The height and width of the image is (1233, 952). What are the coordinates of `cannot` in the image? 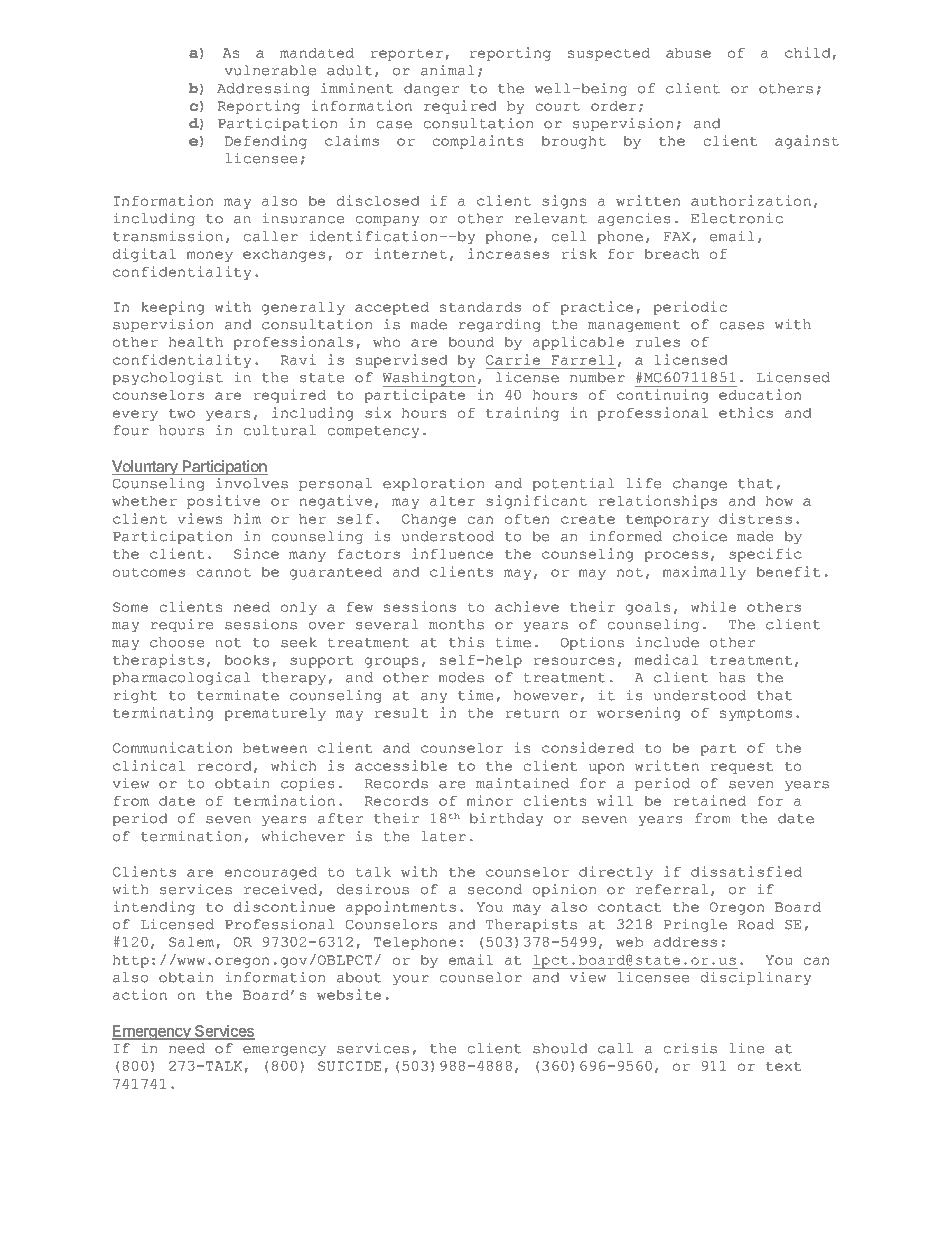 It's located at (224, 572).
